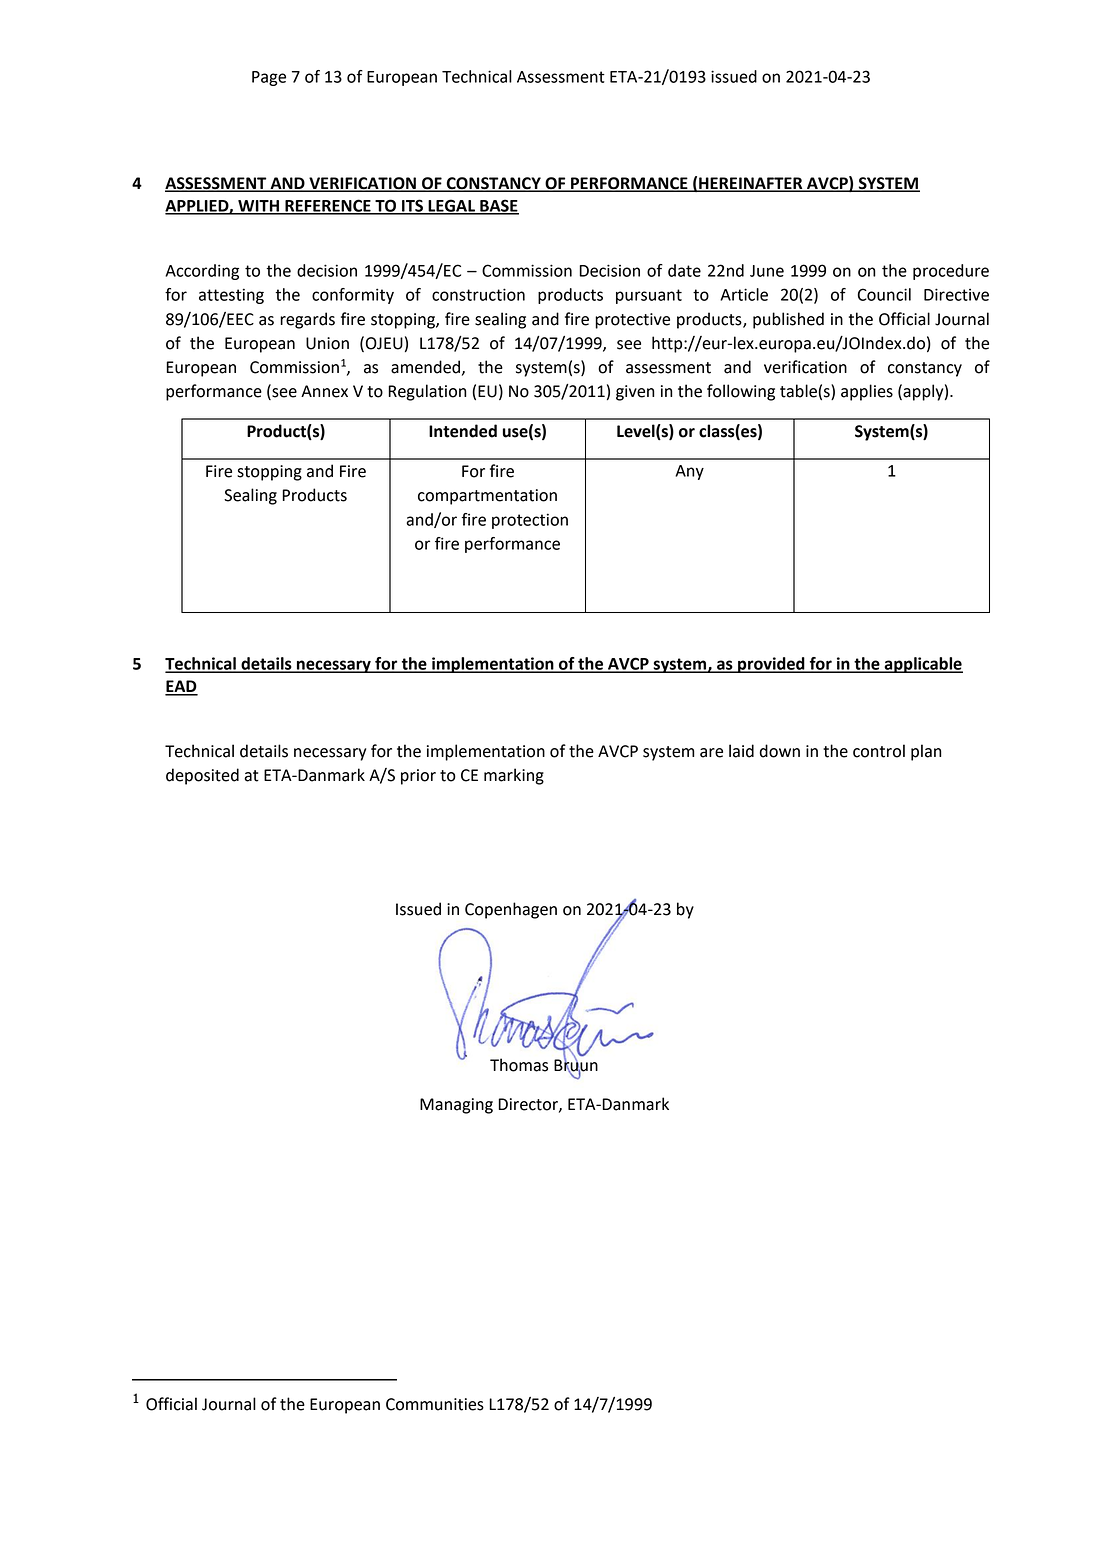  Describe the element at coordinates (202, 776) in the document. I see `deposited` at that location.
